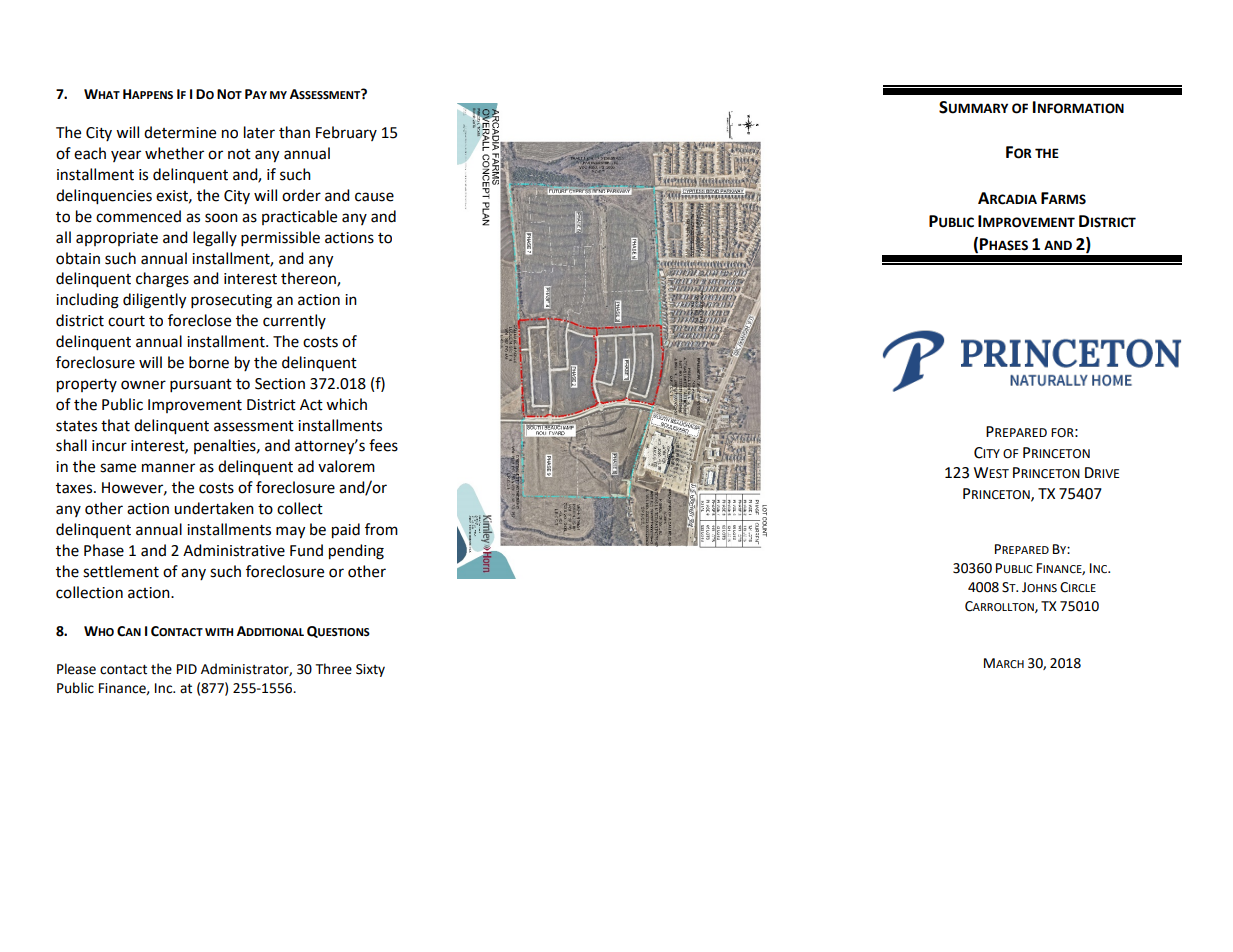 This screenshot has width=1233, height=952. I want to click on Please, so click(76, 669).
